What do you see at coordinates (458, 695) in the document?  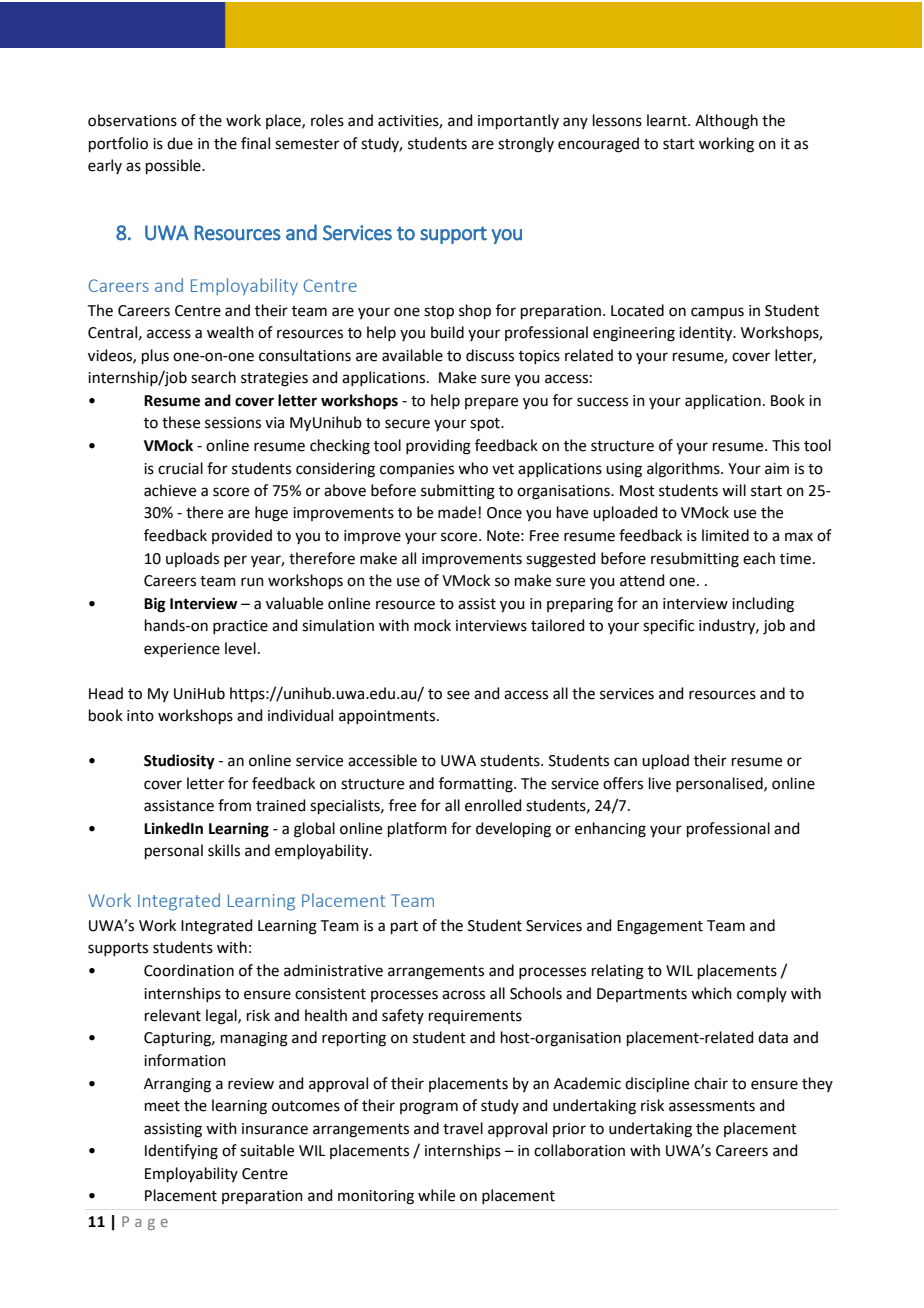 I see `see` at bounding box center [458, 695].
